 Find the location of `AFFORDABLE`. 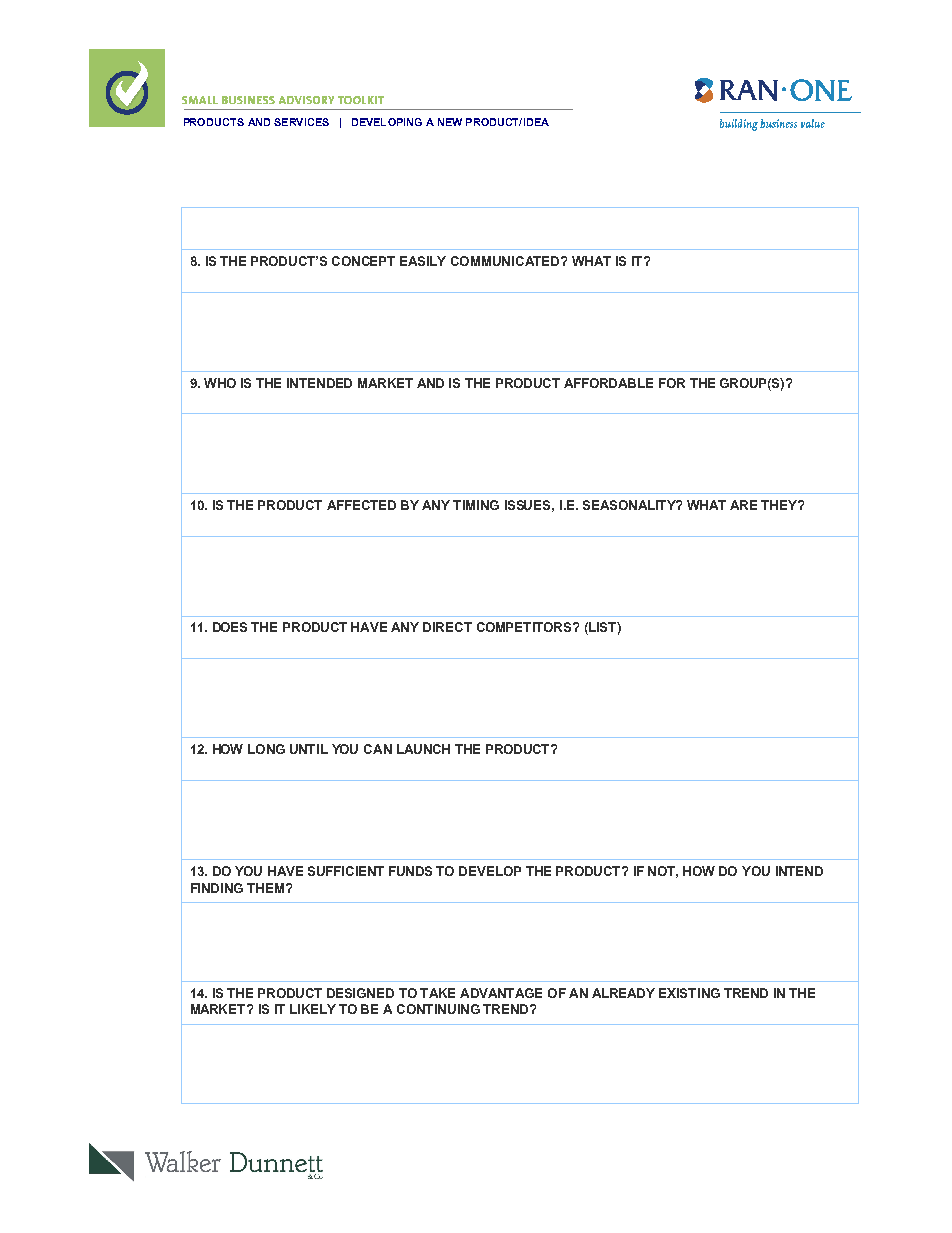

AFFORDABLE is located at coordinates (608, 383).
